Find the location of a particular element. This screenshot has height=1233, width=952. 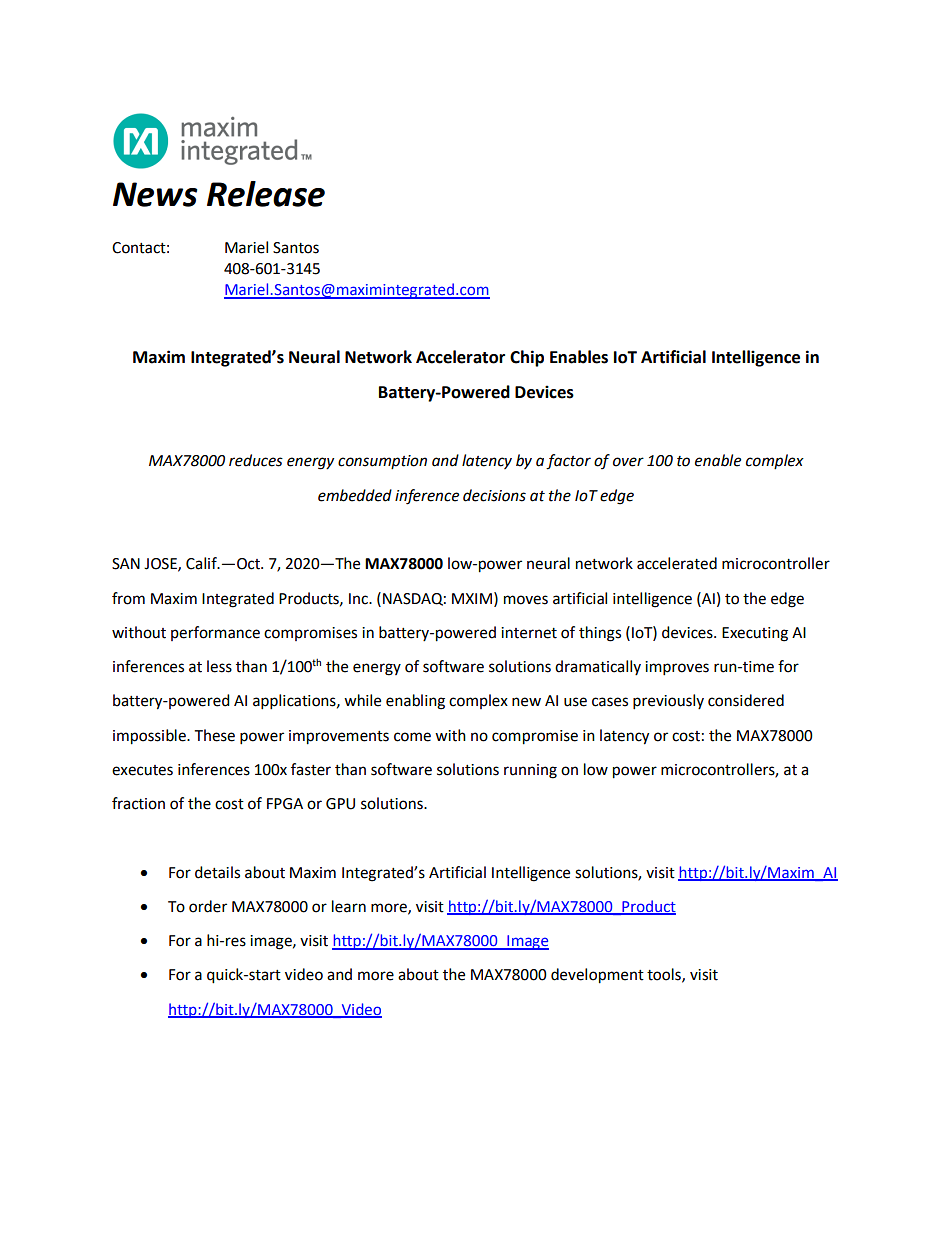

Chip is located at coordinates (527, 358).
